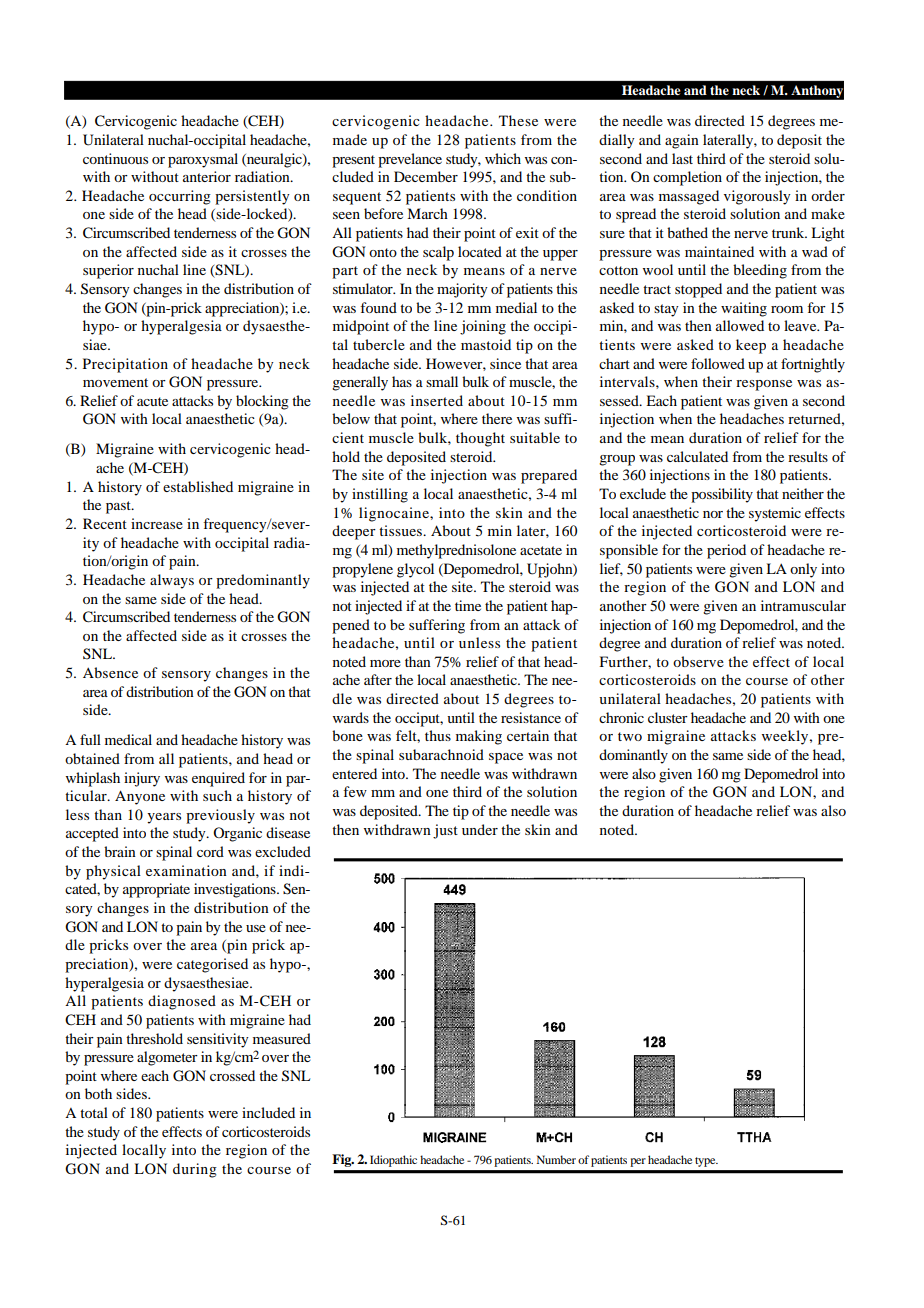 This document has height=1308, width=924. I want to click on thought, so click(480, 439).
